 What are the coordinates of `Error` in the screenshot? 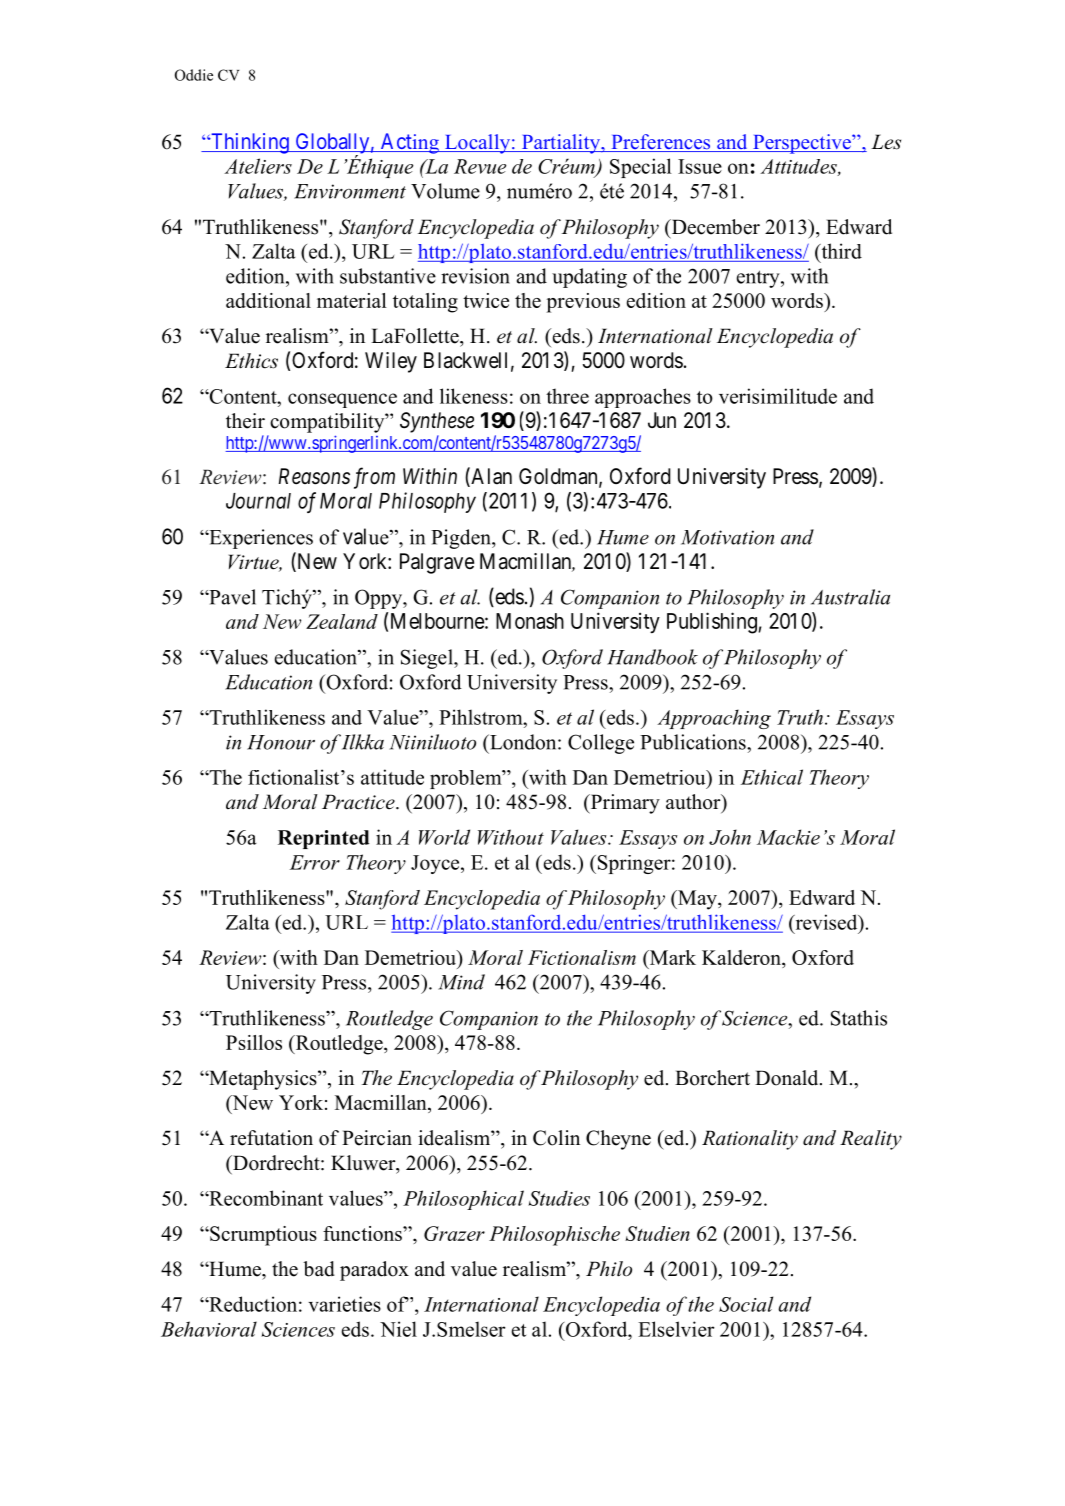 It's located at (315, 862).
